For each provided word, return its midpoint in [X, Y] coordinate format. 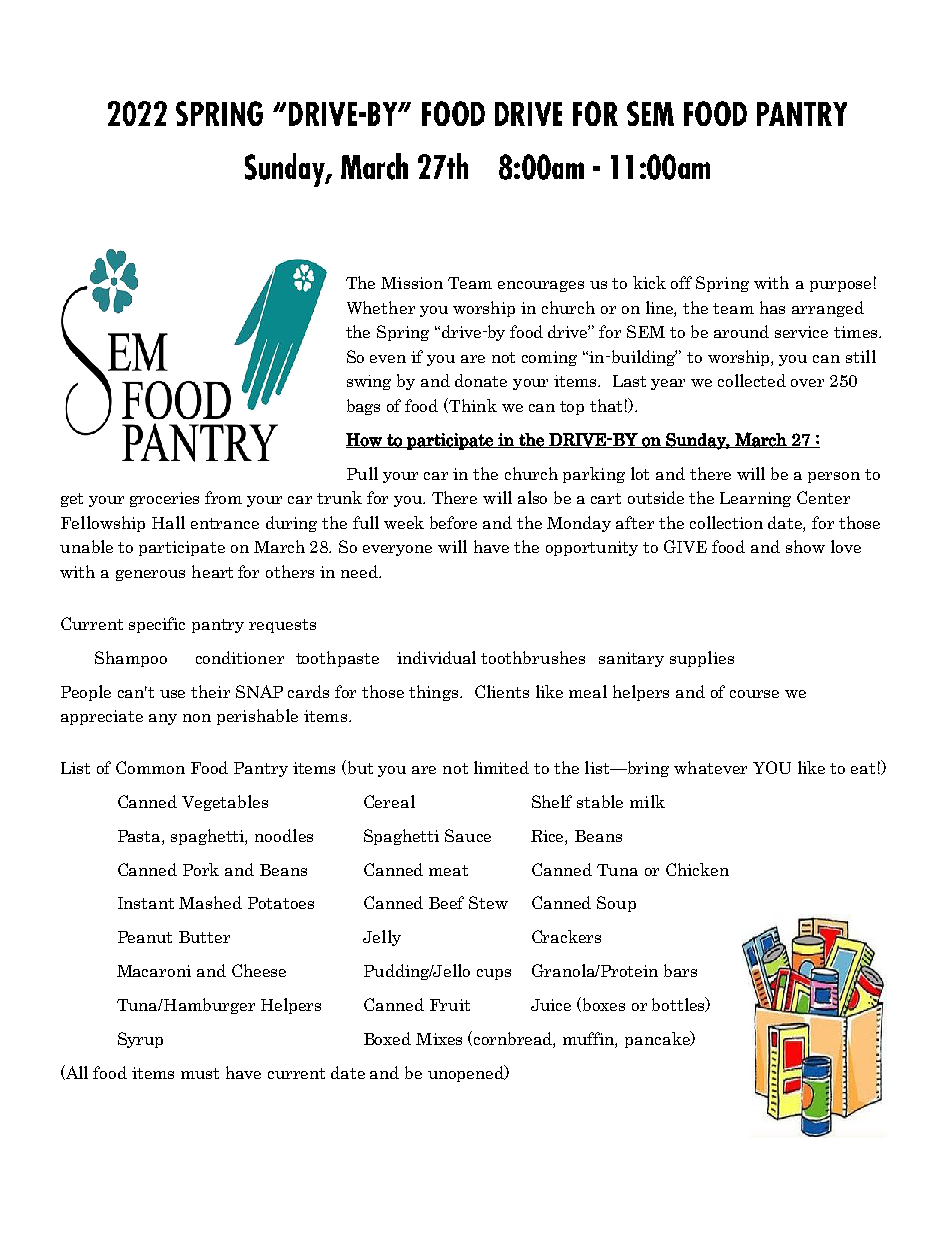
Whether [381, 307]
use [172, 694]
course [754, 694]
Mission [412, 283]
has [772, 307]
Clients [502, 691]
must [200, 1073]
